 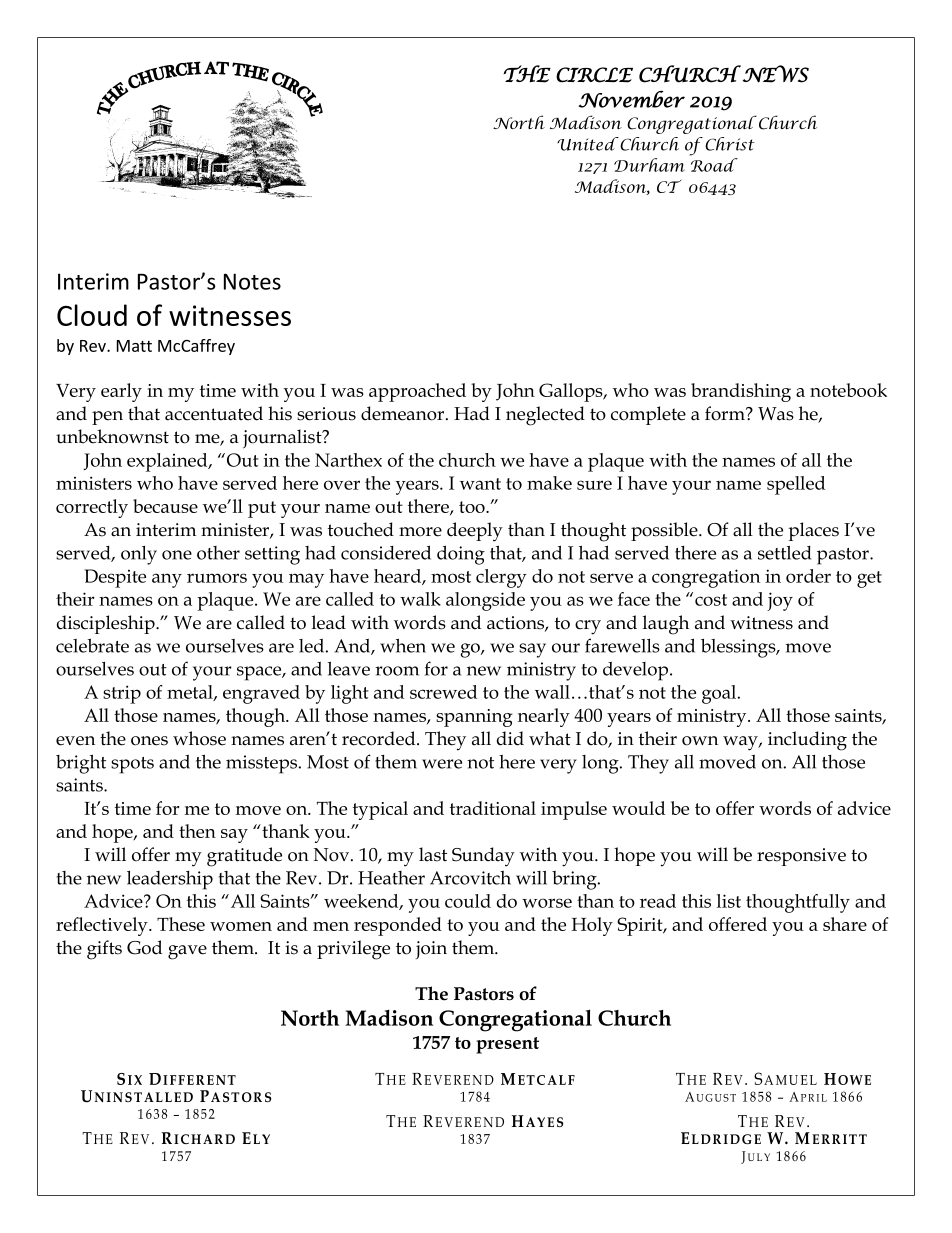 I want to click on when, so click(x=403, y=645).
